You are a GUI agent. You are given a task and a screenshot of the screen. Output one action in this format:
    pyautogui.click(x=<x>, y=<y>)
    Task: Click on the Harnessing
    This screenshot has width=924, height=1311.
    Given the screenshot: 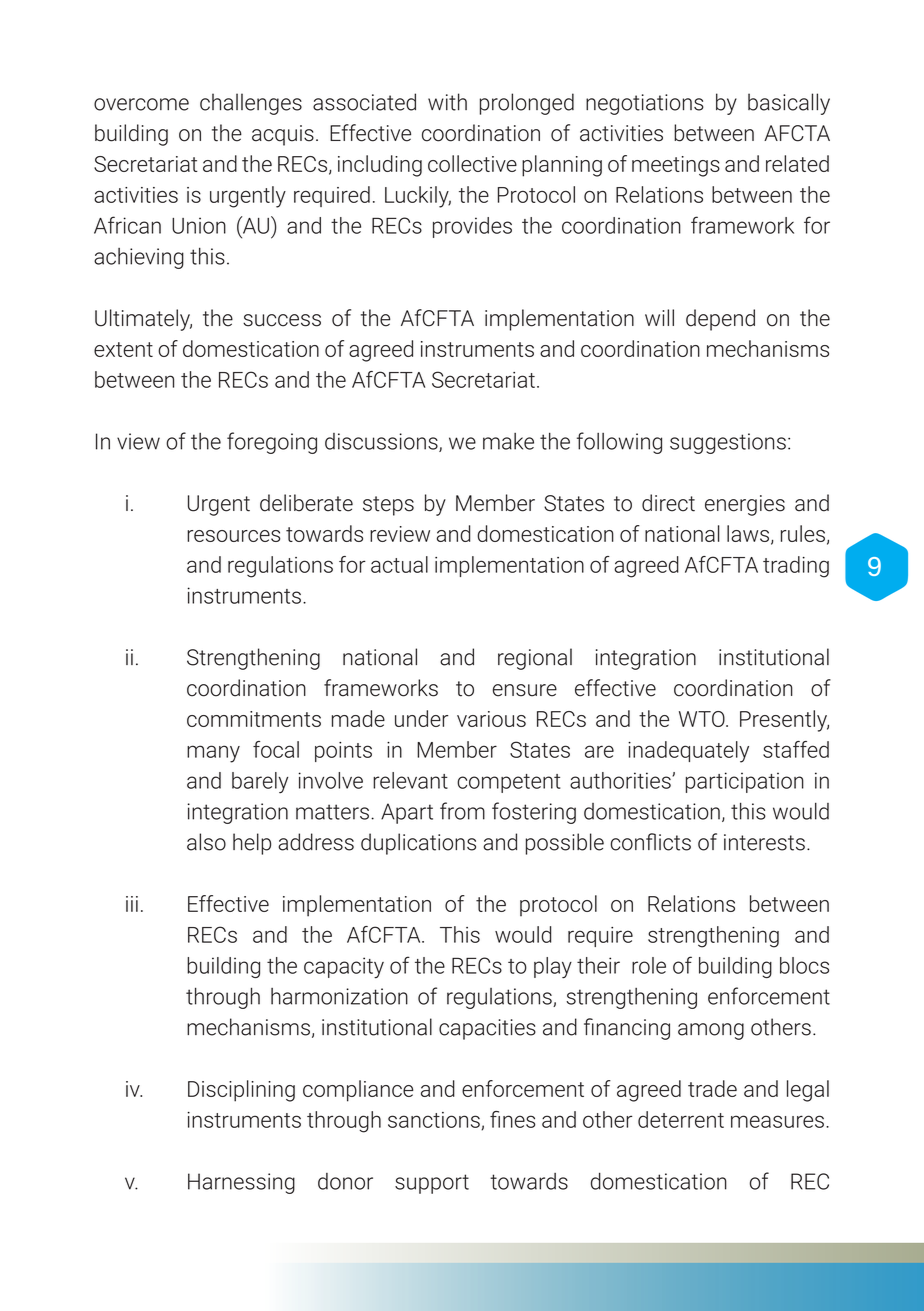 What is the action you would take?
    pyautogui.click(x=241, y=1183)
